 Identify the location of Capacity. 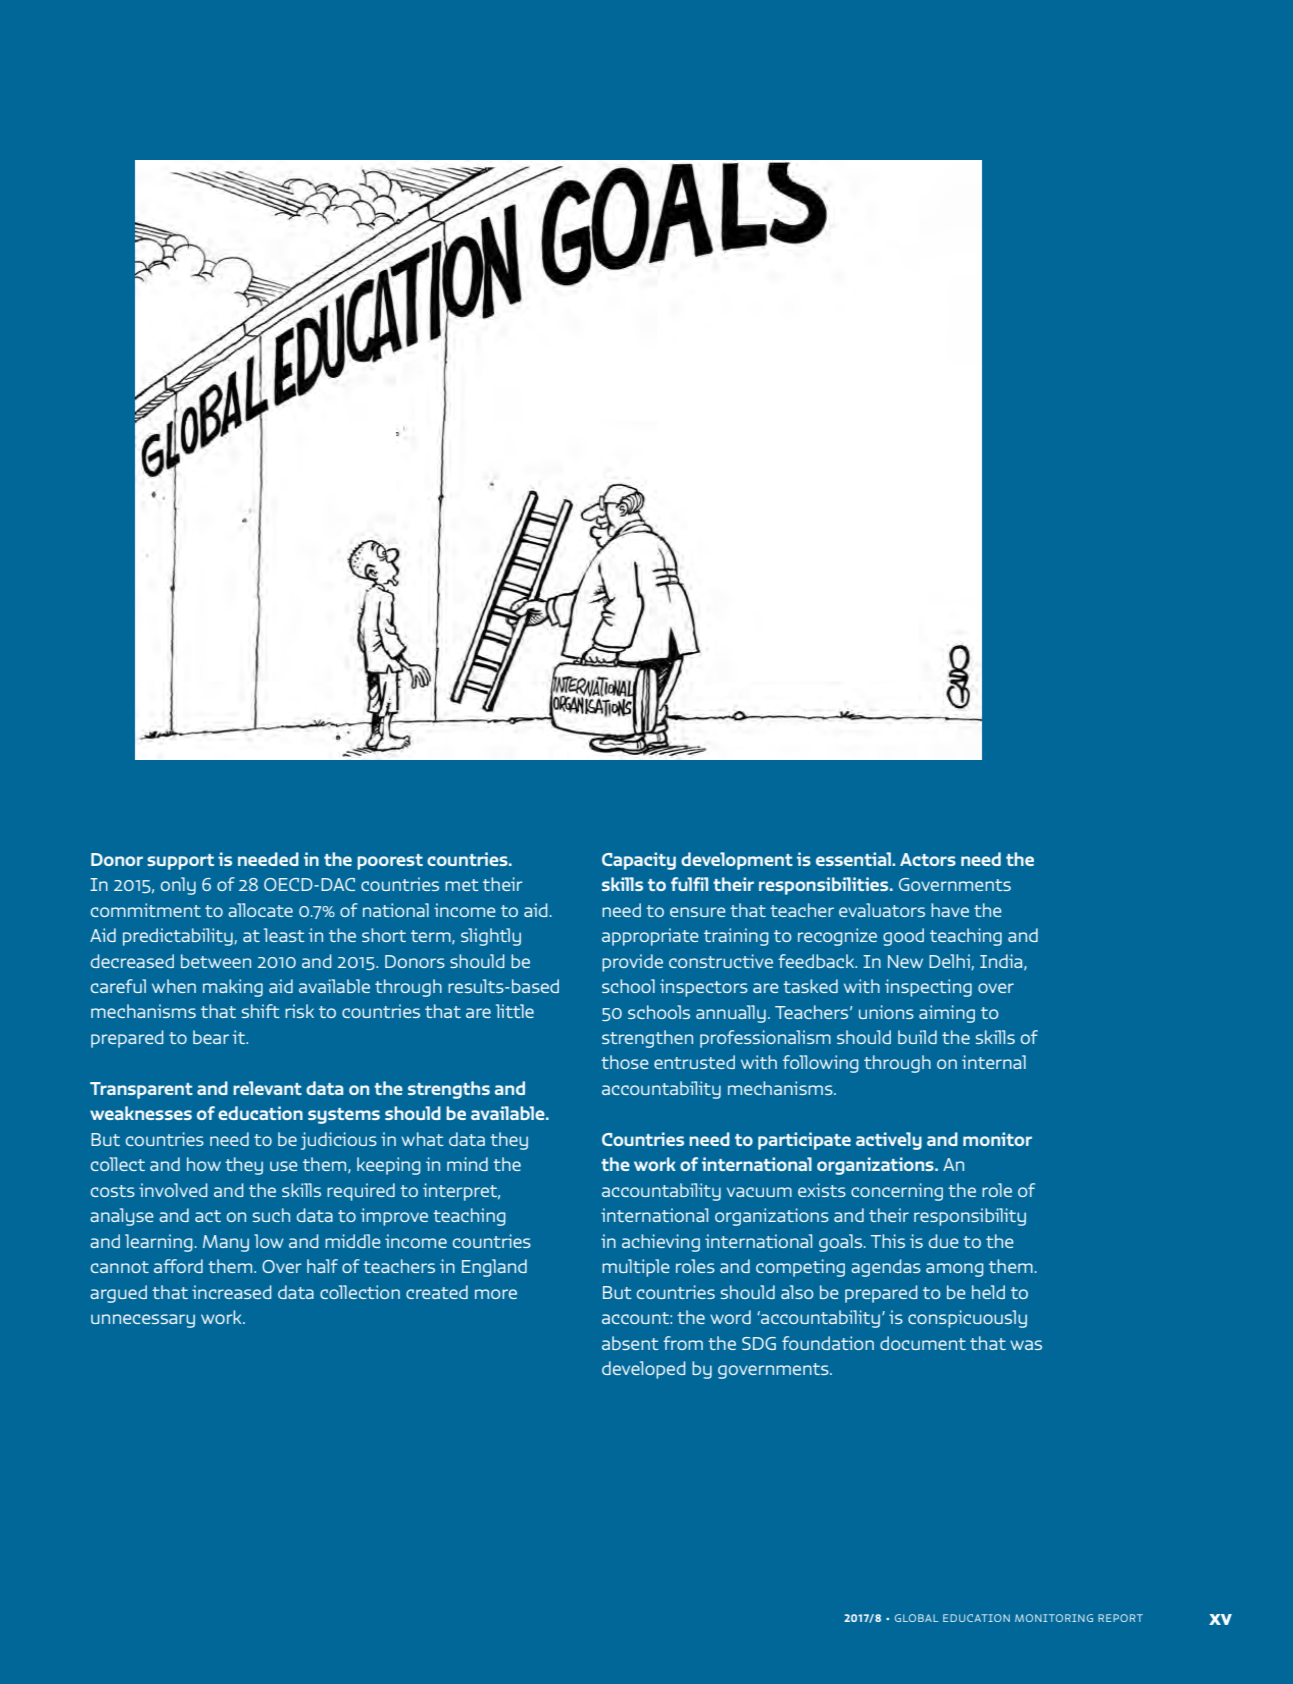
(639, 861).
